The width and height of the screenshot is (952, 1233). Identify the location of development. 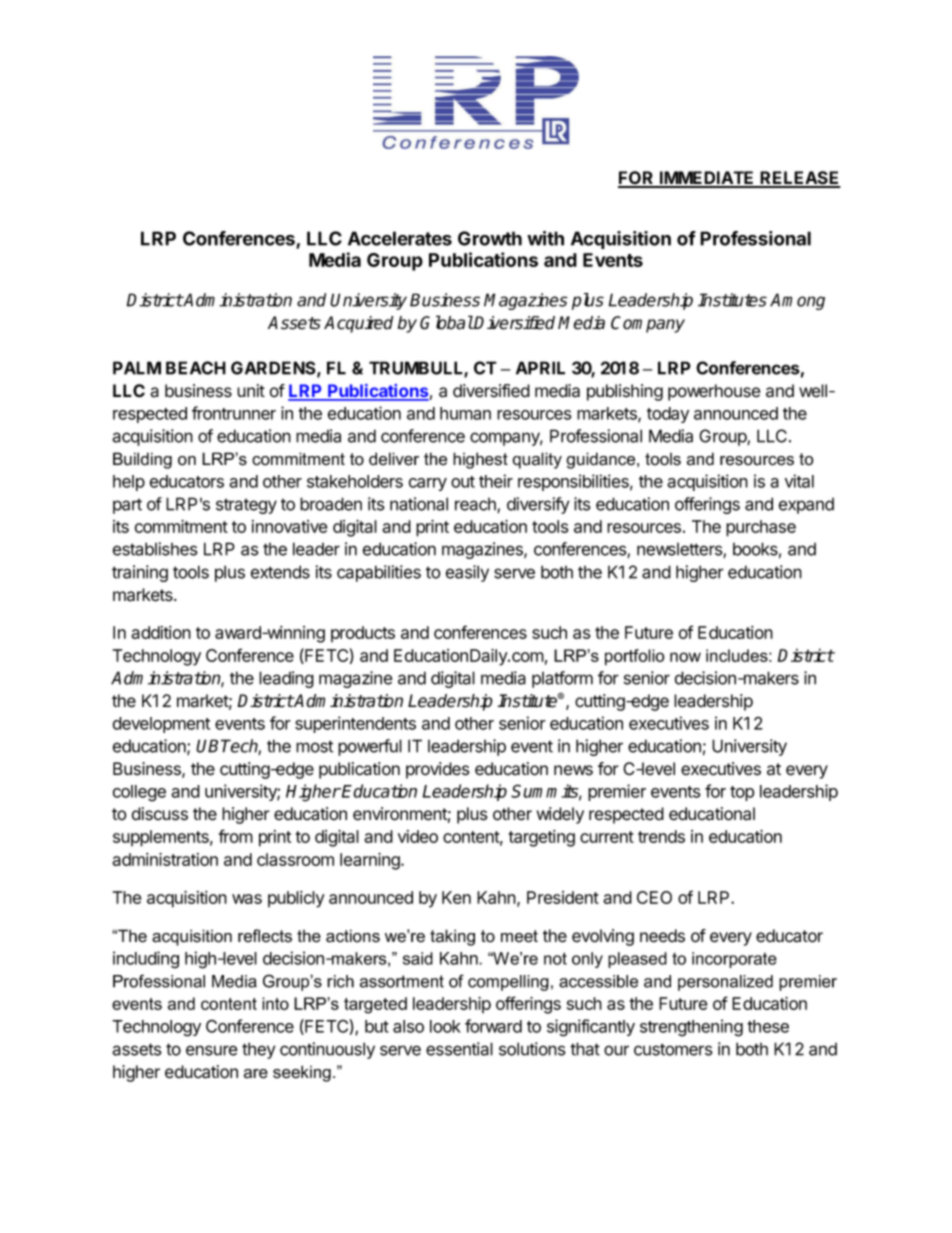
(161, 725).
